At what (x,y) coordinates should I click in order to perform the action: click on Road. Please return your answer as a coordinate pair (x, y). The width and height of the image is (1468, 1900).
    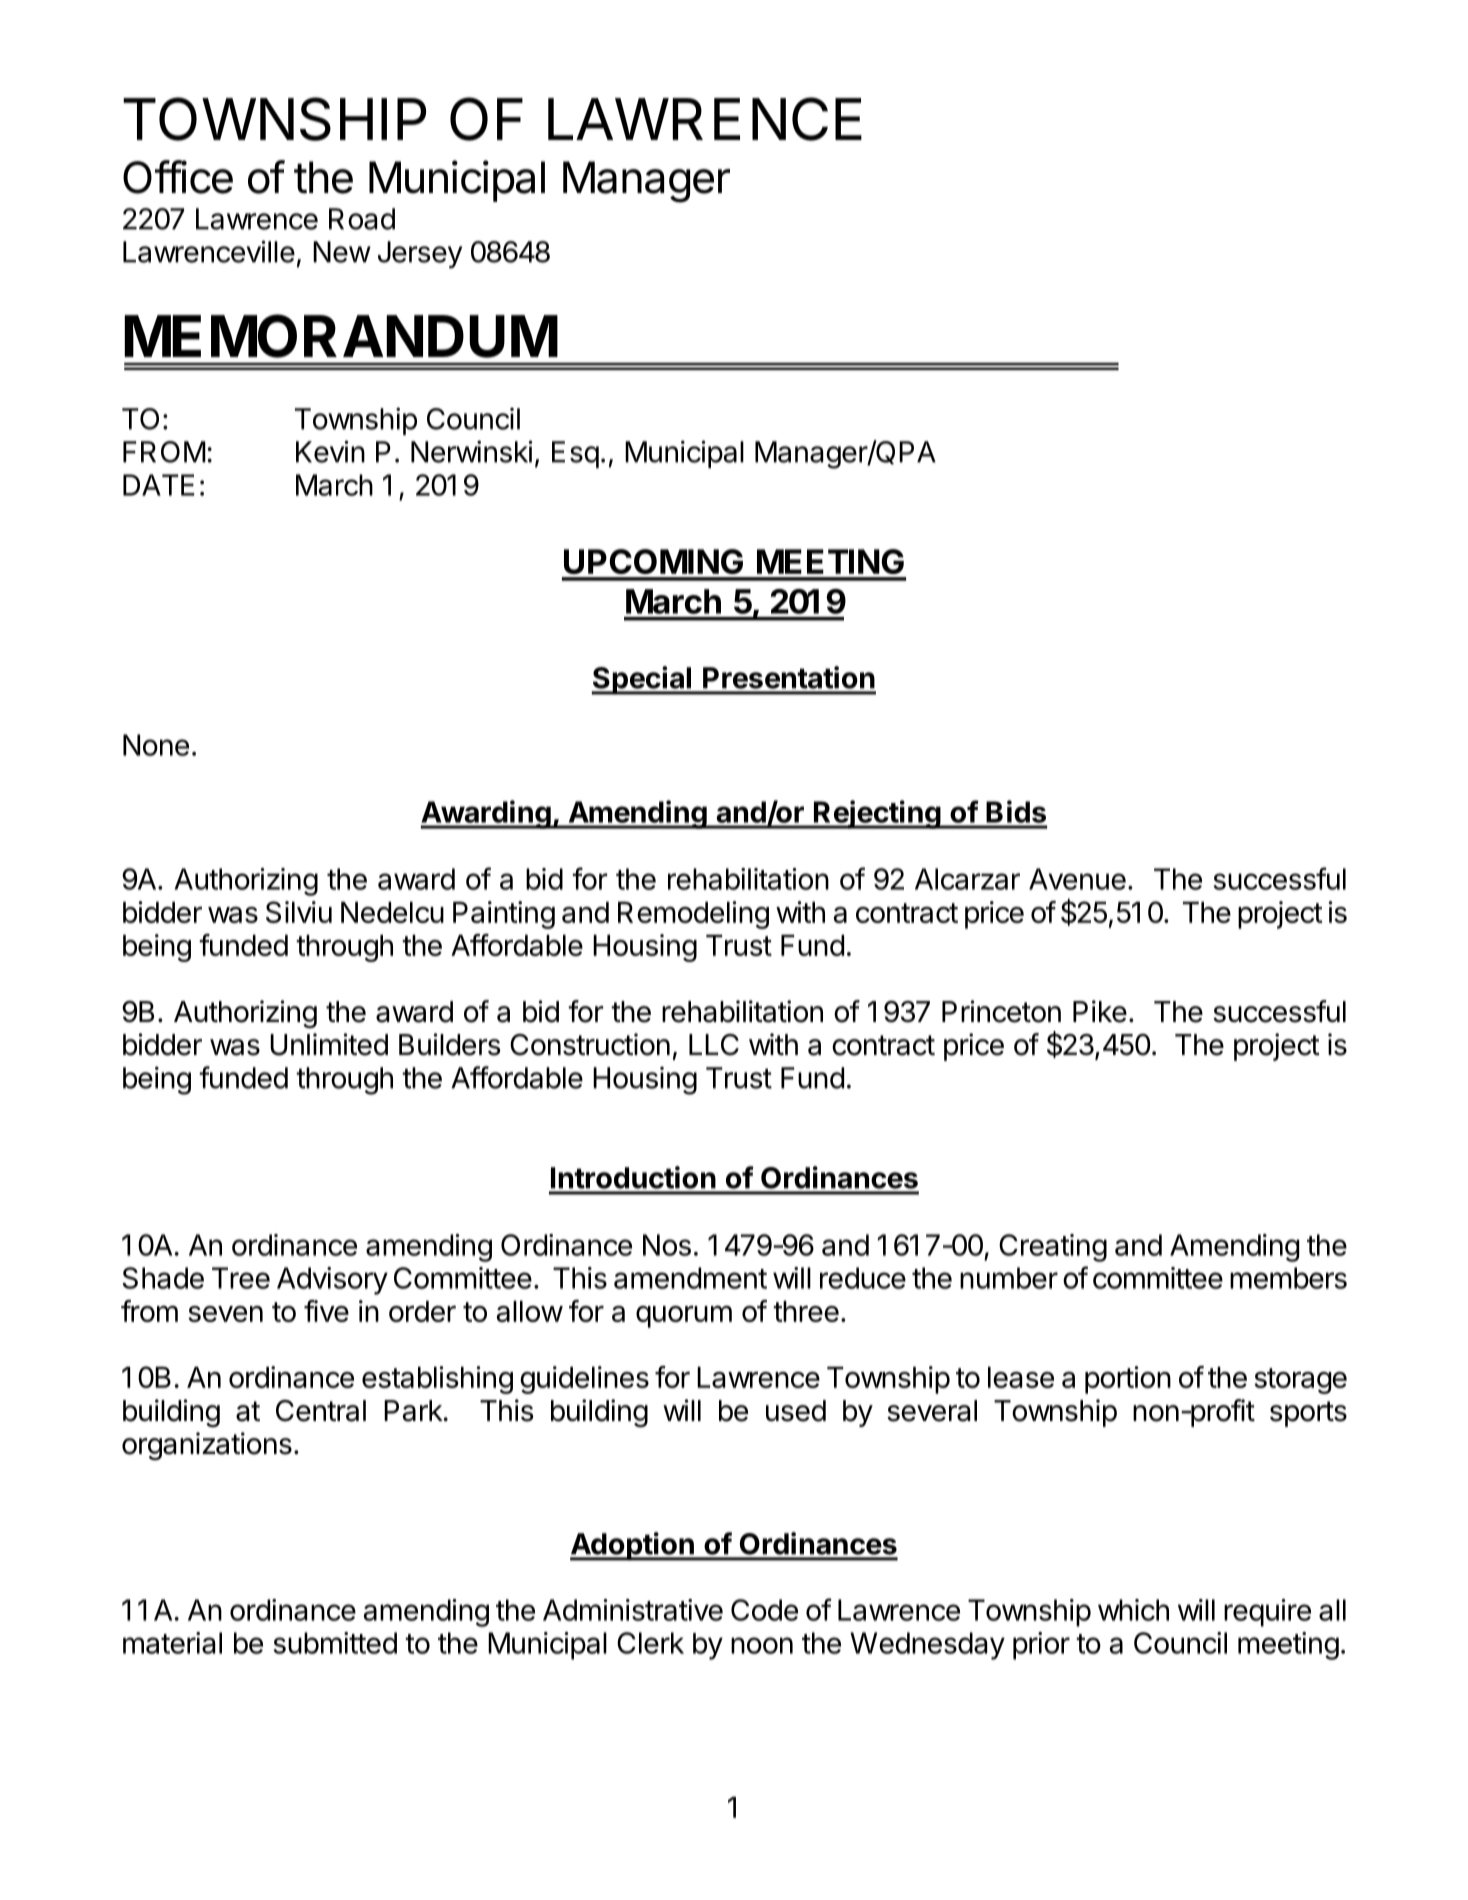
    Looking at the image, I should click on (362, 219).
